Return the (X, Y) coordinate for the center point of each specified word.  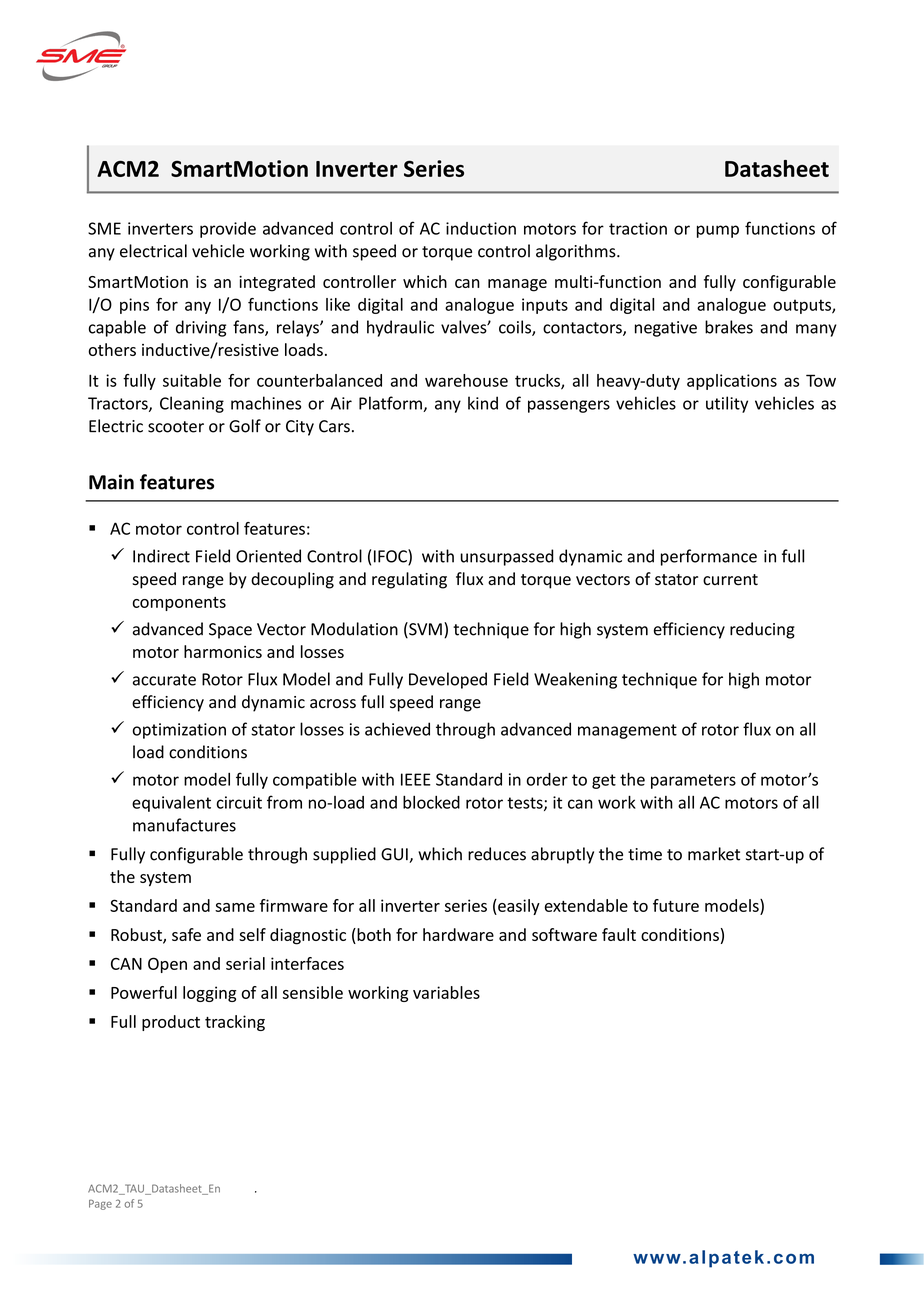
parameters (693, 781)
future (676, 905)
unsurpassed (507, 557)
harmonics (223, 651)
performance (709, 557)
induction (481, 228)
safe (186, 934)
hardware (458, 934)
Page (100, 1205)
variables (446, 992)
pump (718, 231)
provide (228, 230)
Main (111, 482)
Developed (448, 680)
